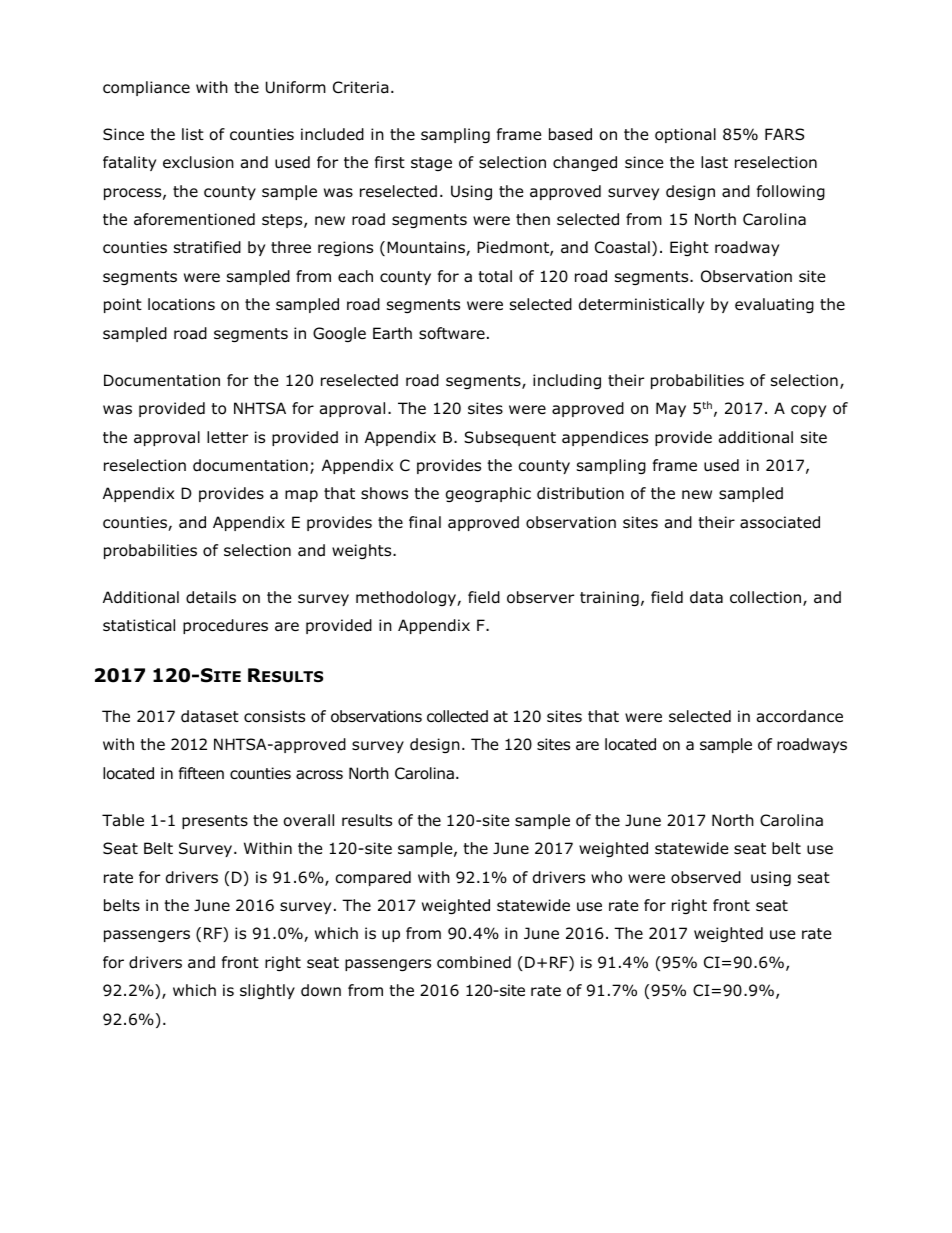 The height and width of the screenshot is (1233, 952). What do you see at coordinates (685, 135) in the screenshot?
I see `optional` at bounding box center [685, 135].
